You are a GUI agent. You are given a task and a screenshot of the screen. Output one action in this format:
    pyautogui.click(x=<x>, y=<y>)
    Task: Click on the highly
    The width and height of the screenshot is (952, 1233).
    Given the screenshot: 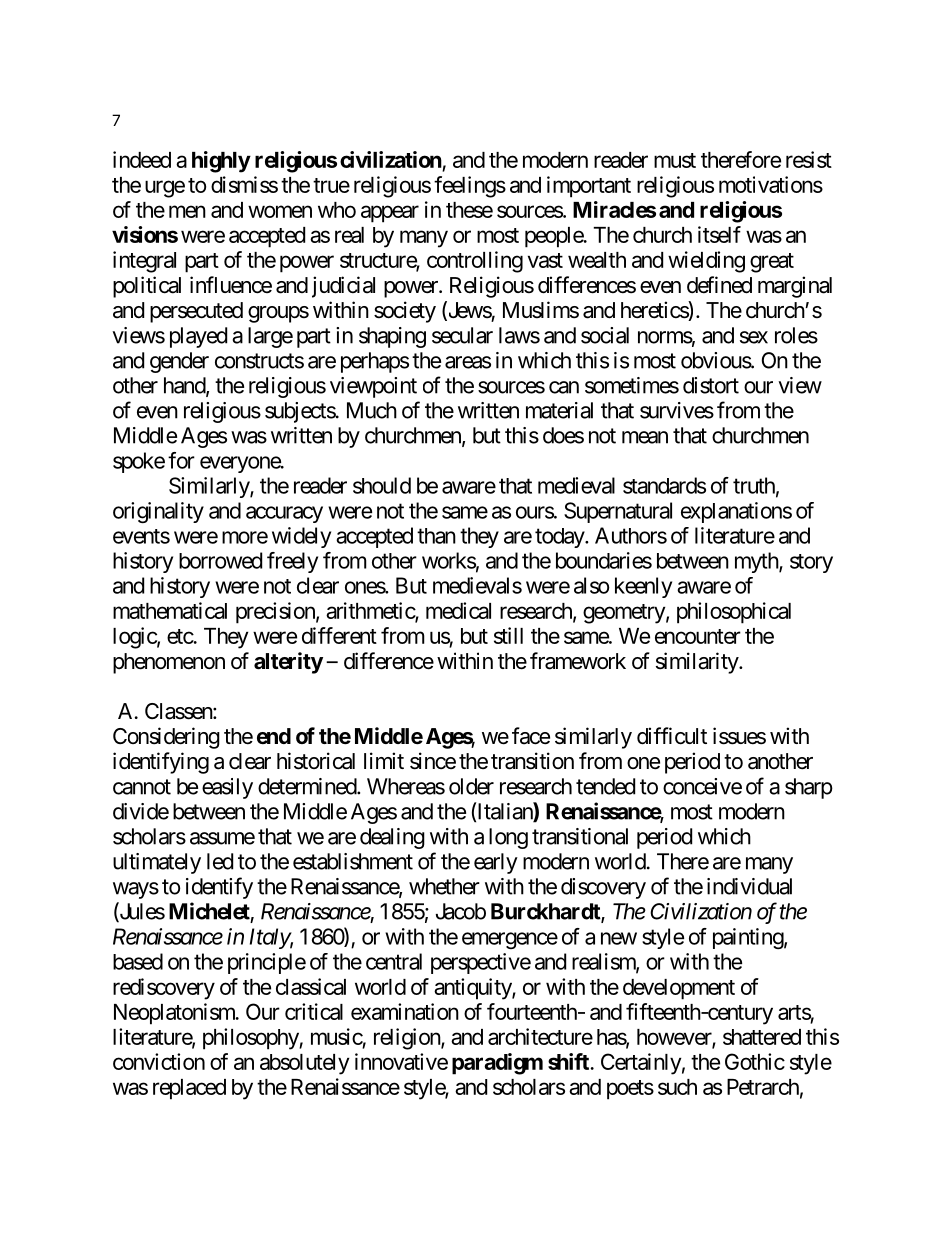 What is the action you would take?
    pyautogui.click(x=221, y=162)
